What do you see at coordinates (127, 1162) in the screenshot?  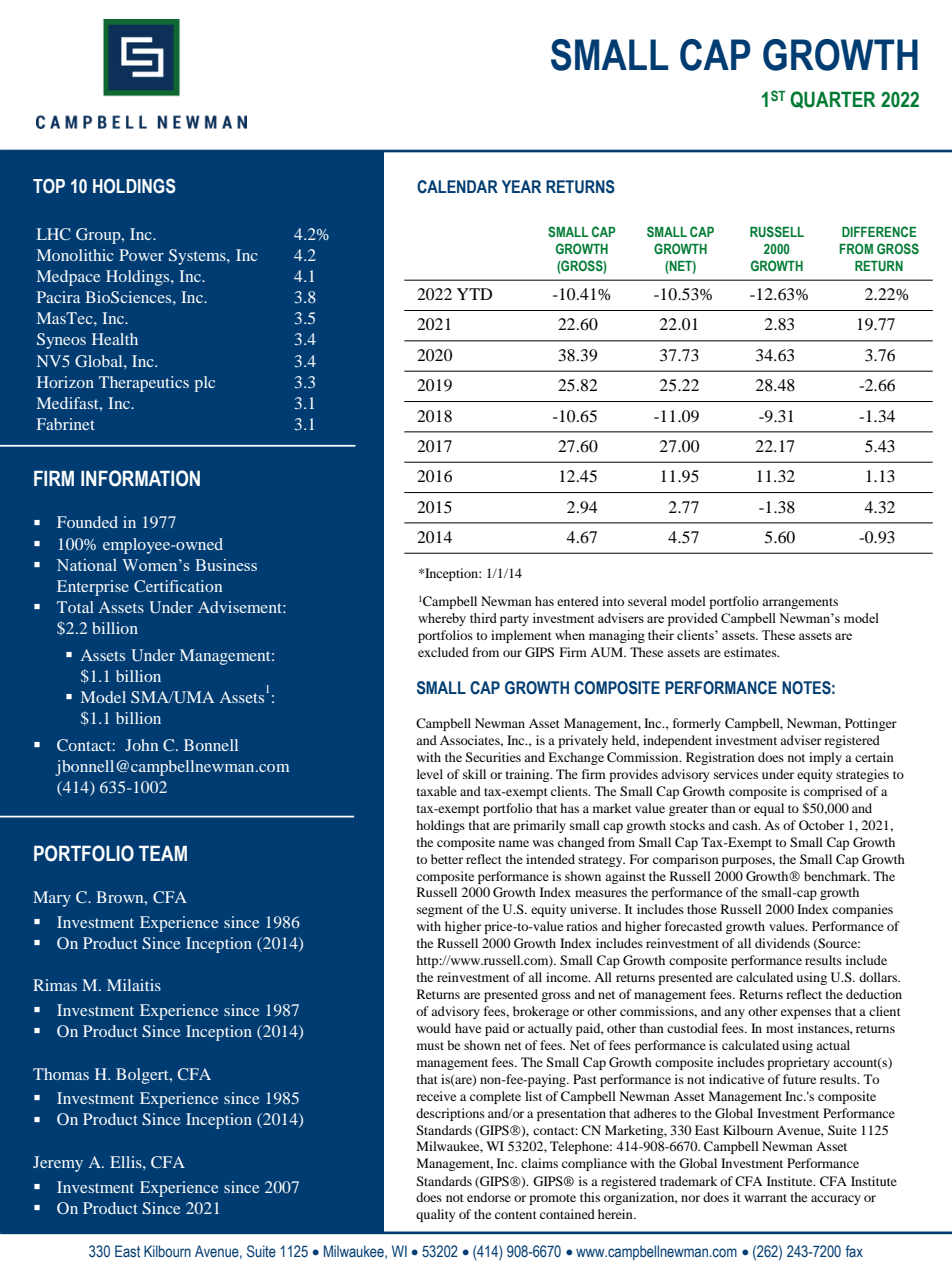 I see `Ellis` at bounding box center [127, 1162].
